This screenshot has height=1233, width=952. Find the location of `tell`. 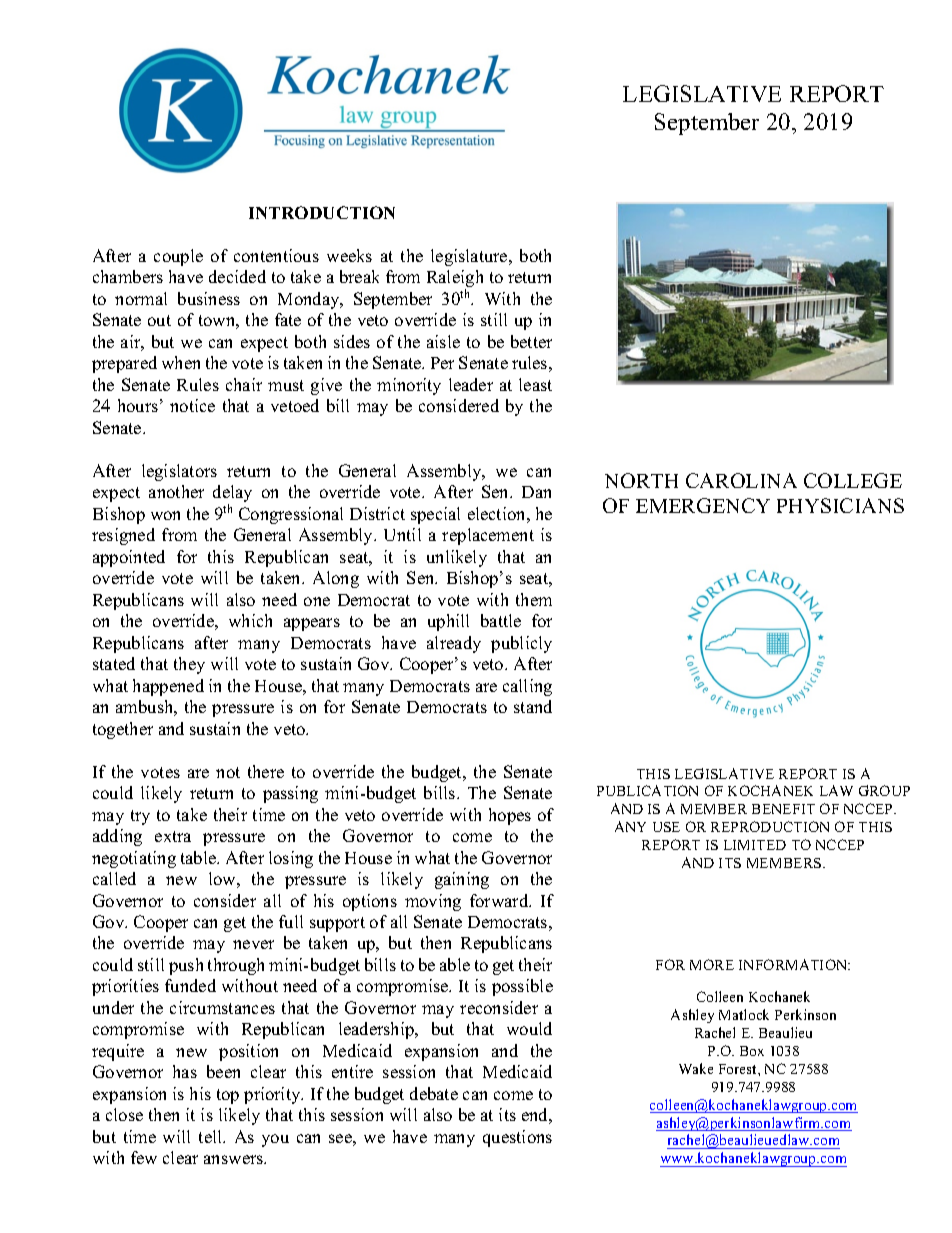

tell is located at coordinates (212, 1136).
